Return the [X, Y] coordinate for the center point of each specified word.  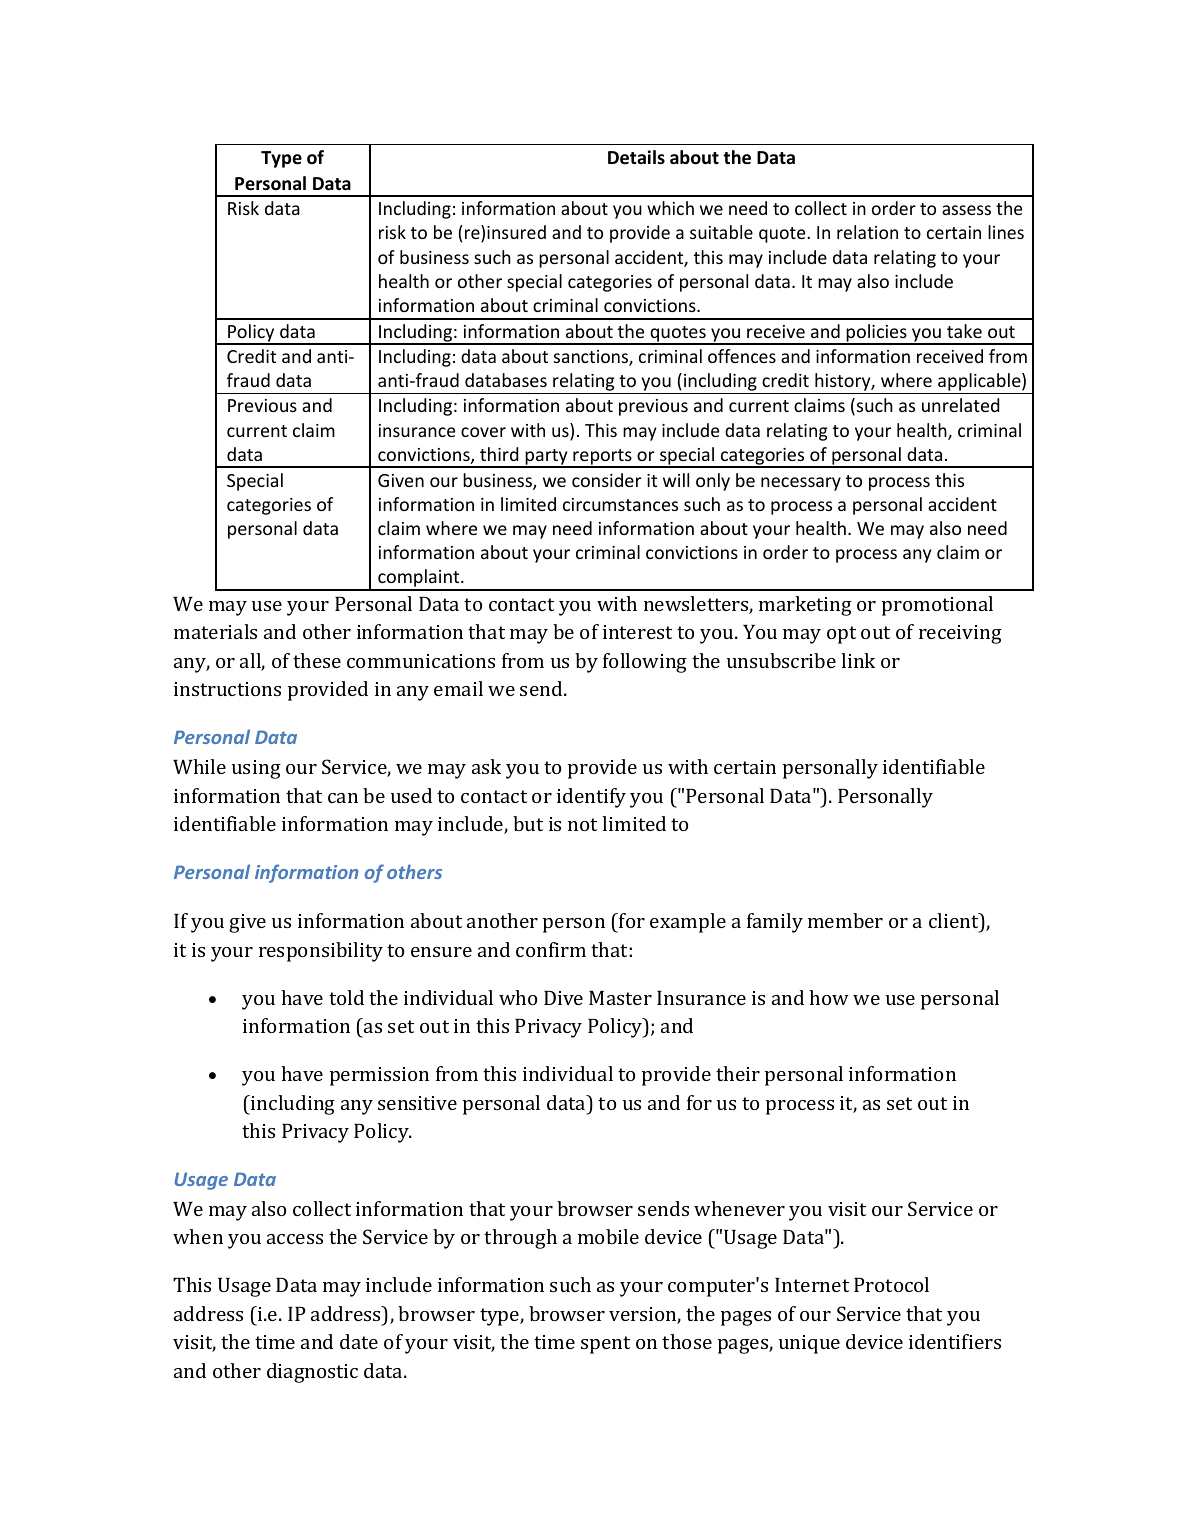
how [829, 997]
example [688, 923]
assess [966, 210]
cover [483, 432]
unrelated [960, 405]
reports [602, 458]
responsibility [321, 952]
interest [637, 632]
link [858, 660]
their [738, 1073]
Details [636, 157]
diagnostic [312, 1373]
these [317, 660]
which [670, 208]
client [955, 920]
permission [379, 1076]
